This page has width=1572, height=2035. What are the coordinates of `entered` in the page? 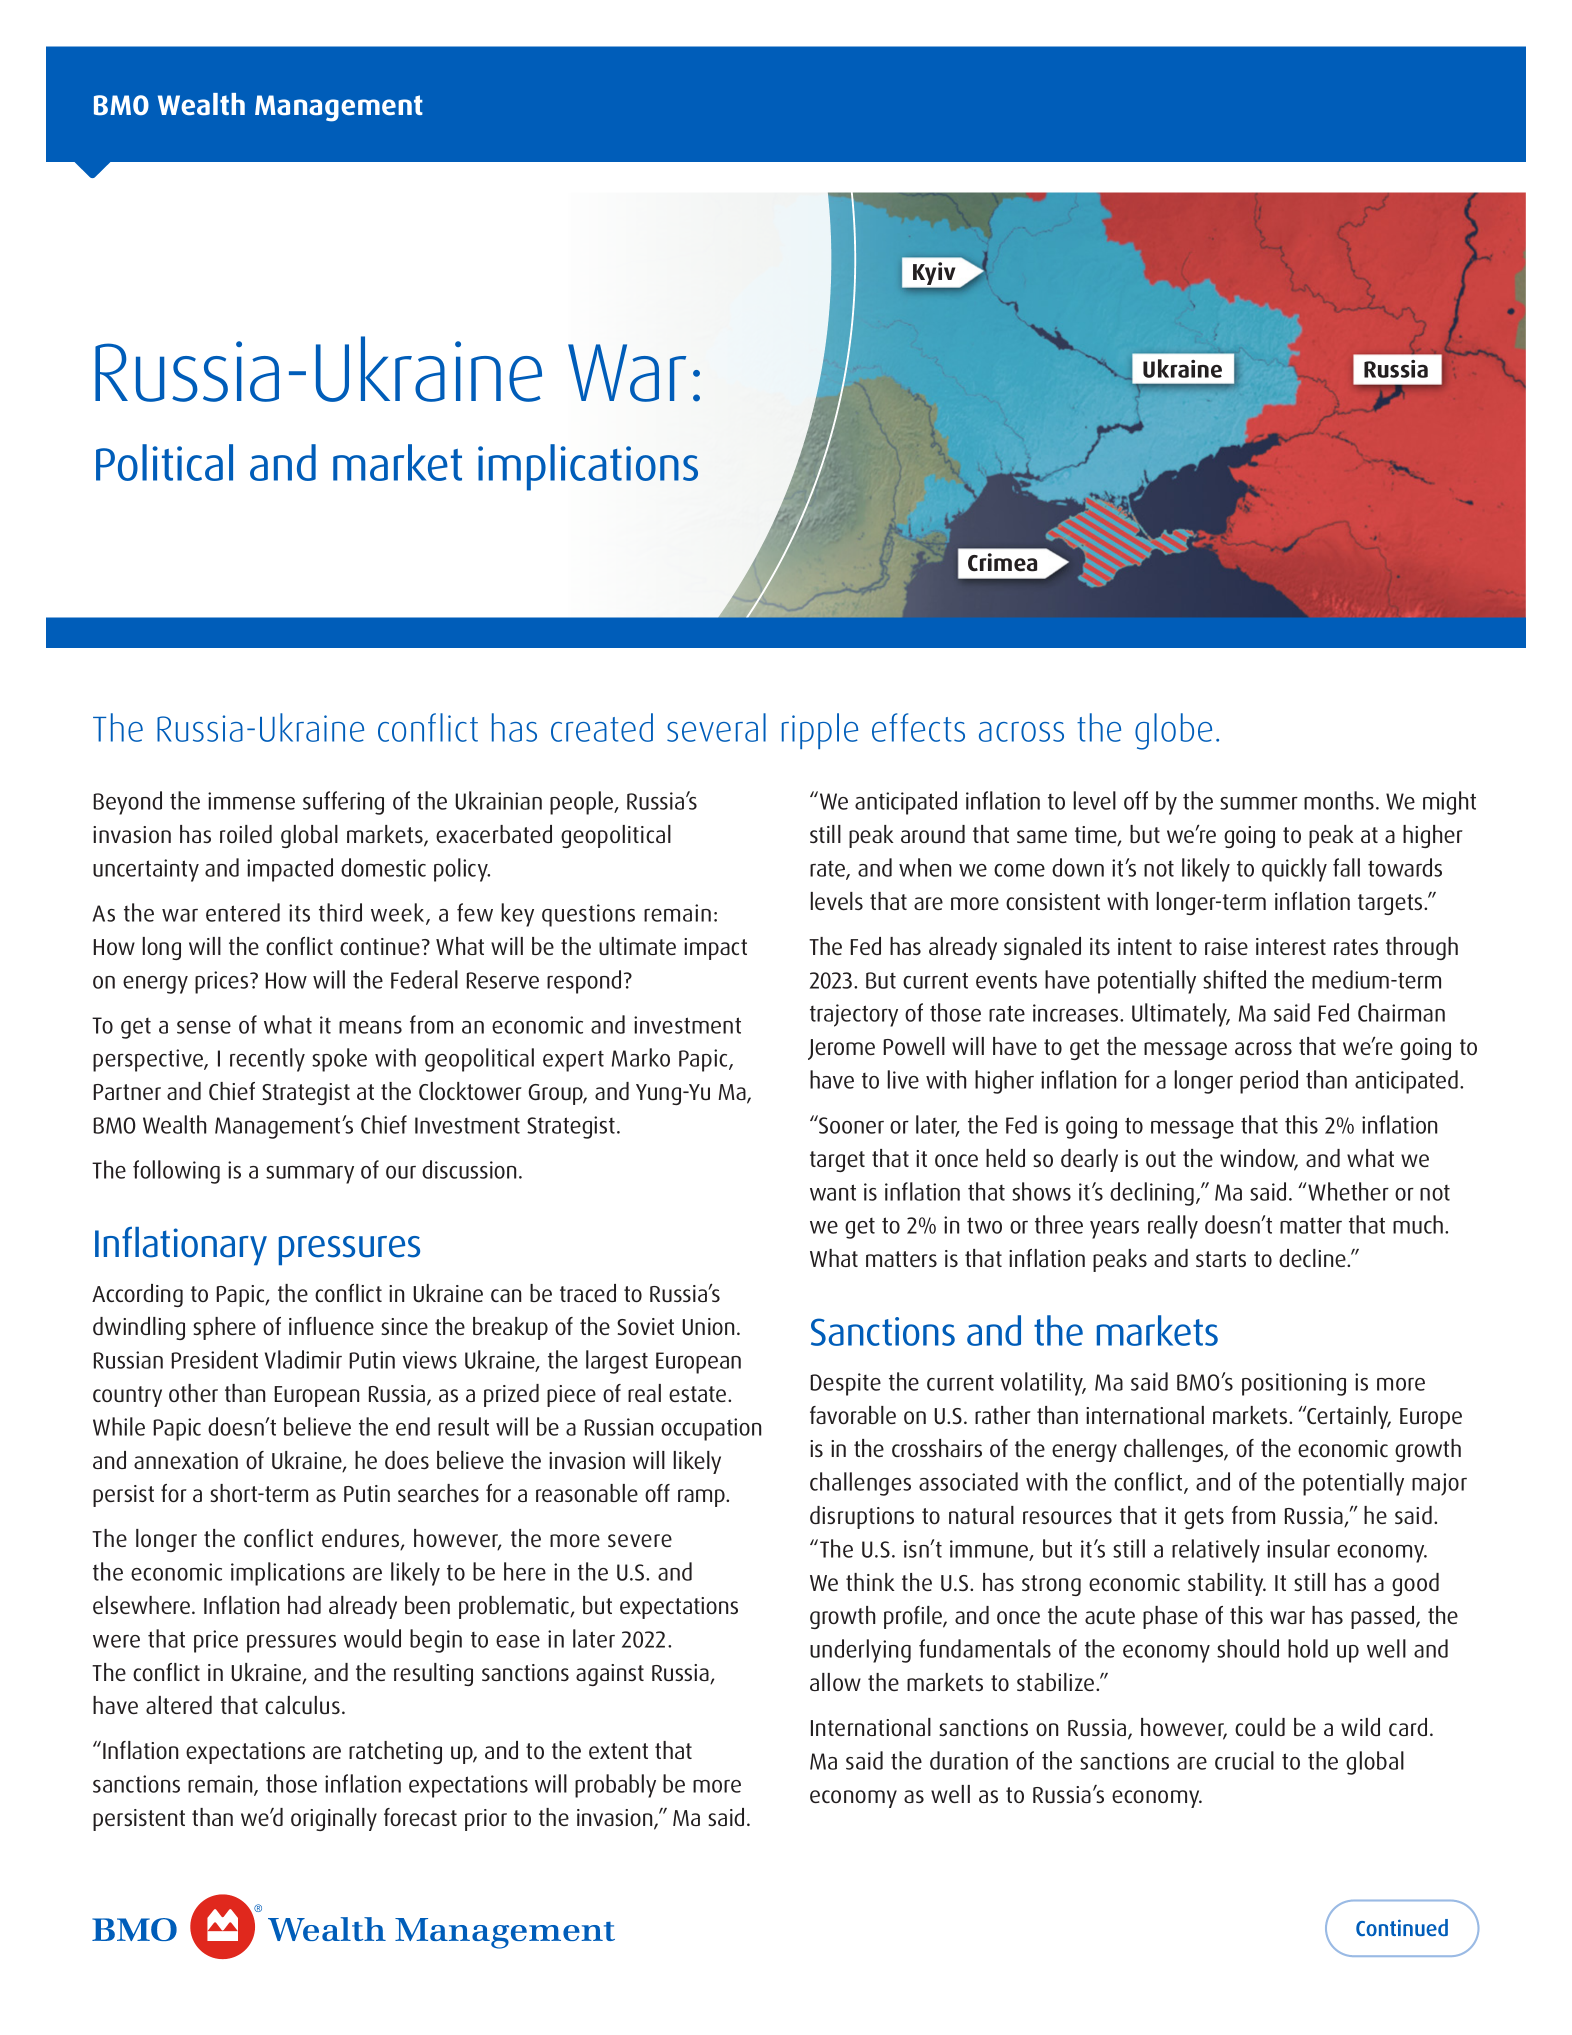 It's located at (243, 912).
